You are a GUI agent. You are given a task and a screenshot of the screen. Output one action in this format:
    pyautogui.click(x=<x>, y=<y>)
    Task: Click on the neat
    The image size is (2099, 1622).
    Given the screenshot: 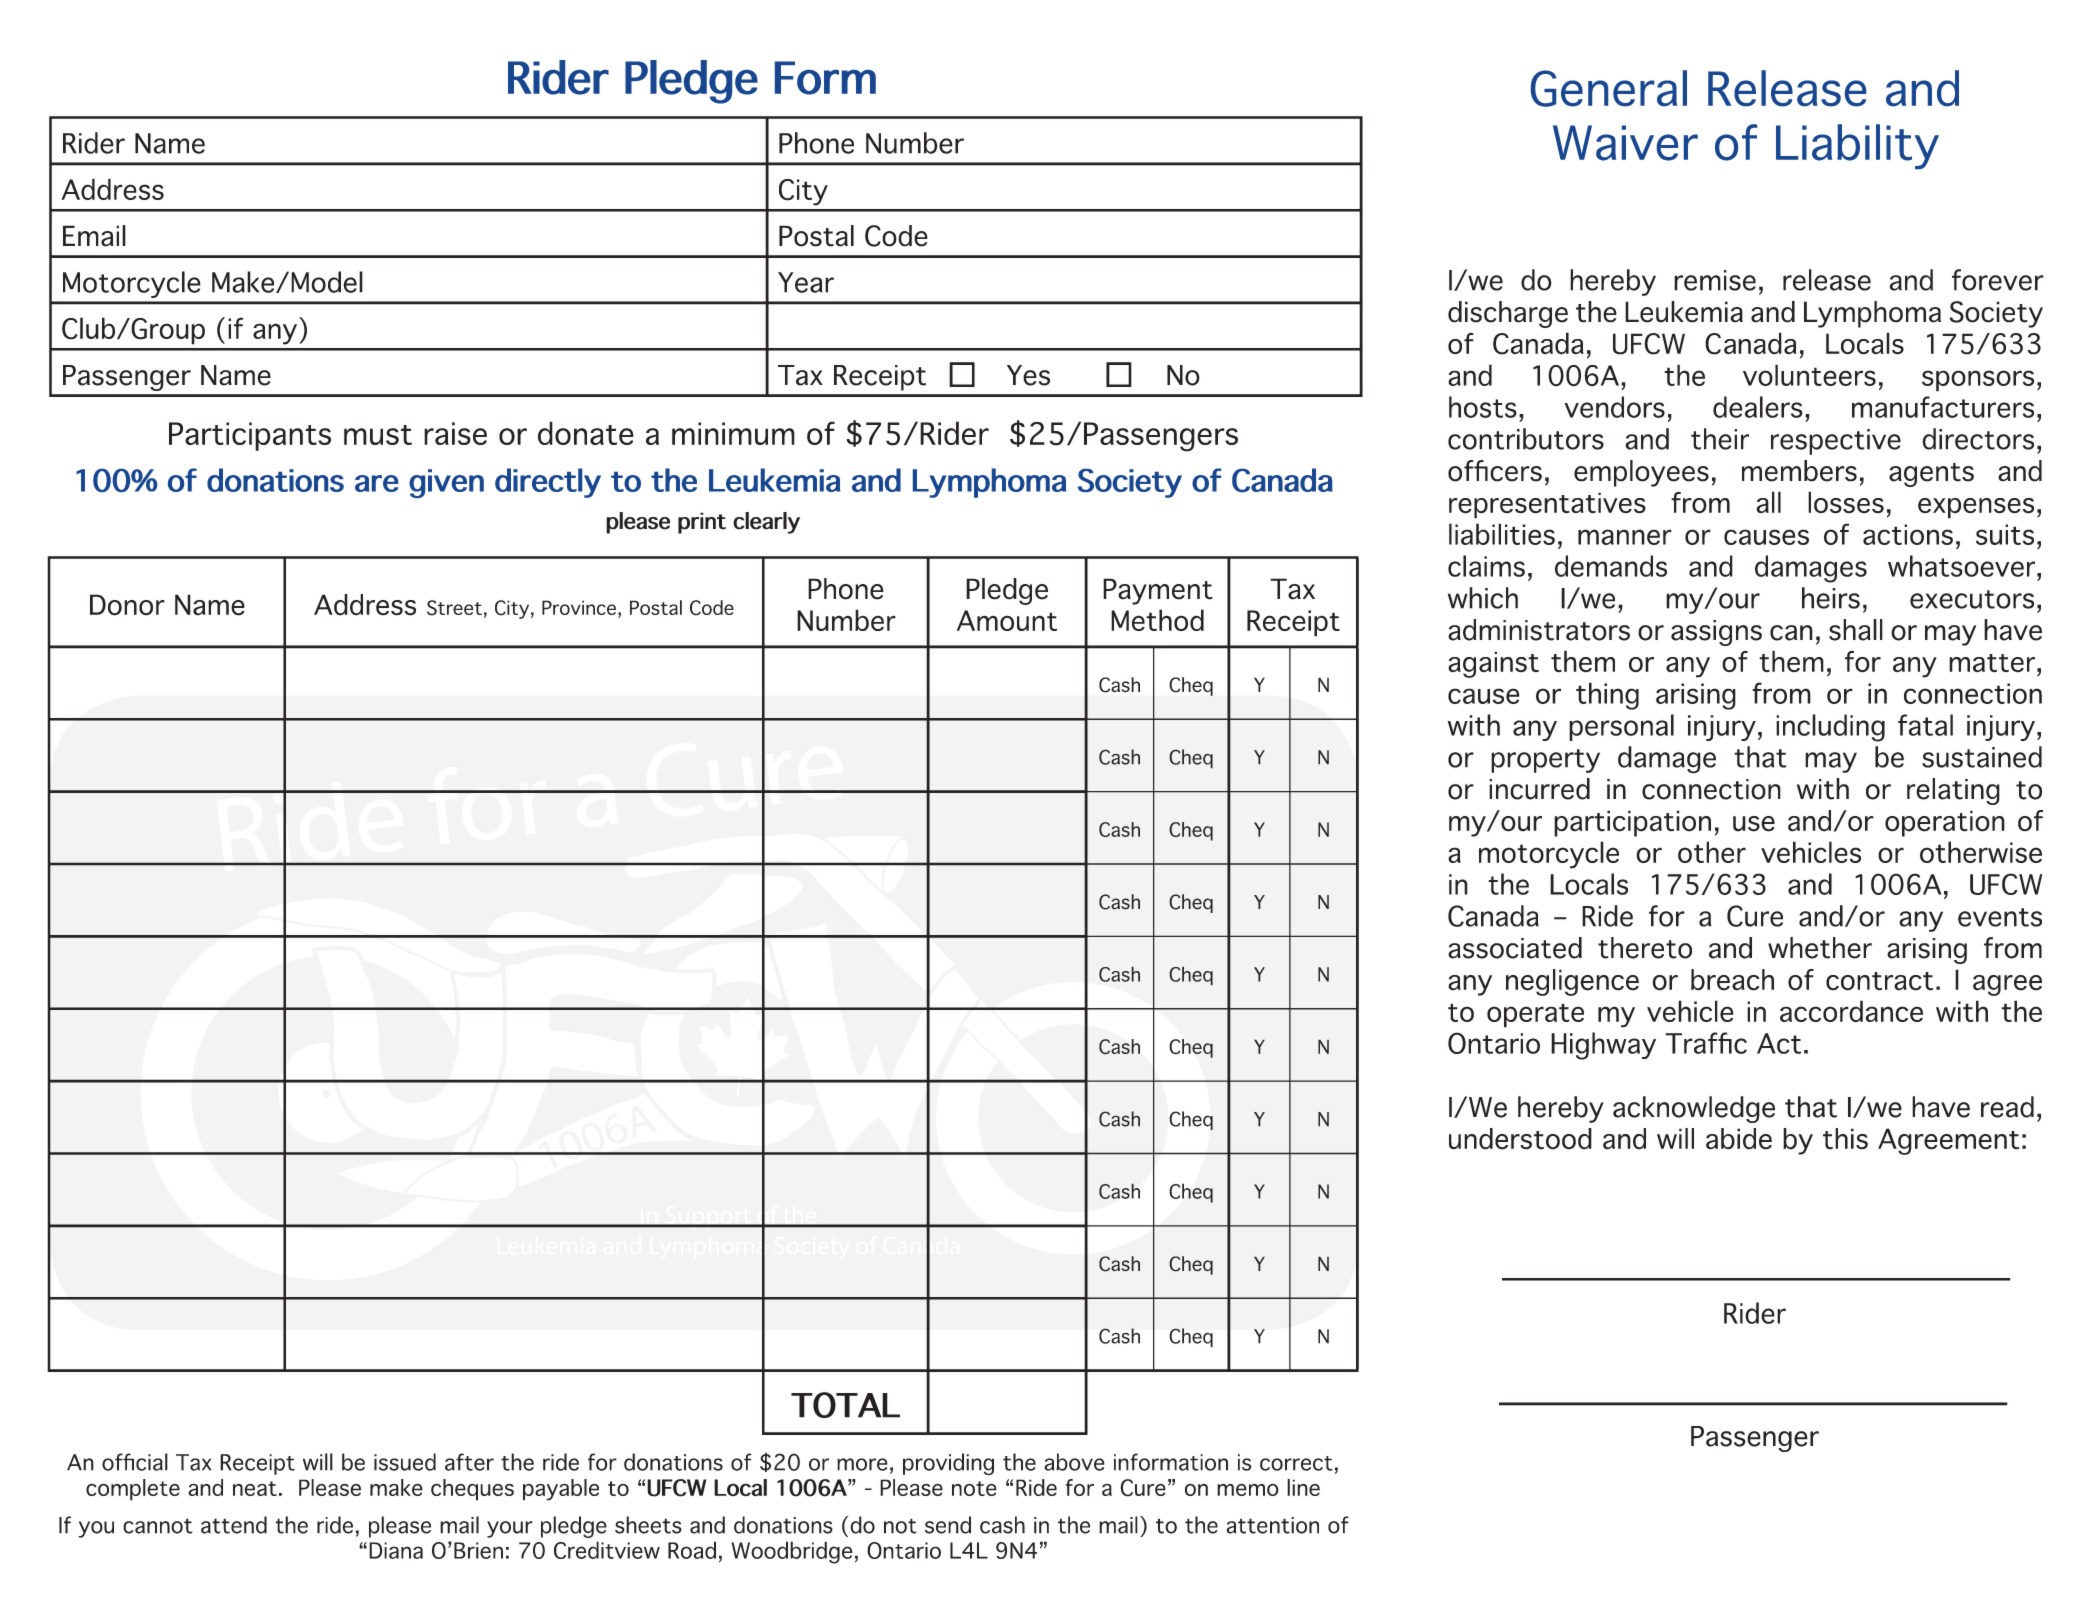 What is the action you would take?
    pyautogui.click(x=255, y=1488)
